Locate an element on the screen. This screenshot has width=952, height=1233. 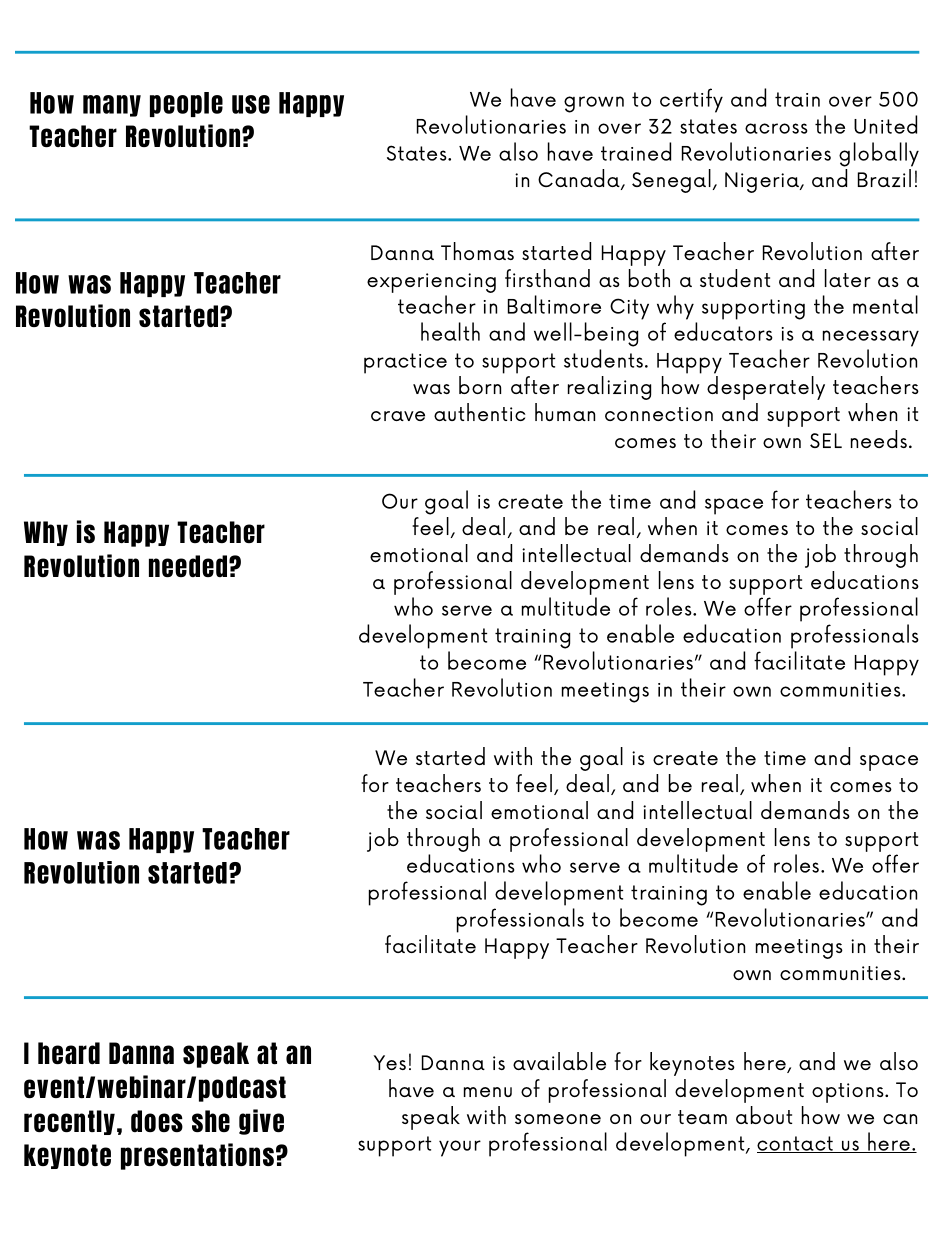
does is located at coordinates (157, 1121).
